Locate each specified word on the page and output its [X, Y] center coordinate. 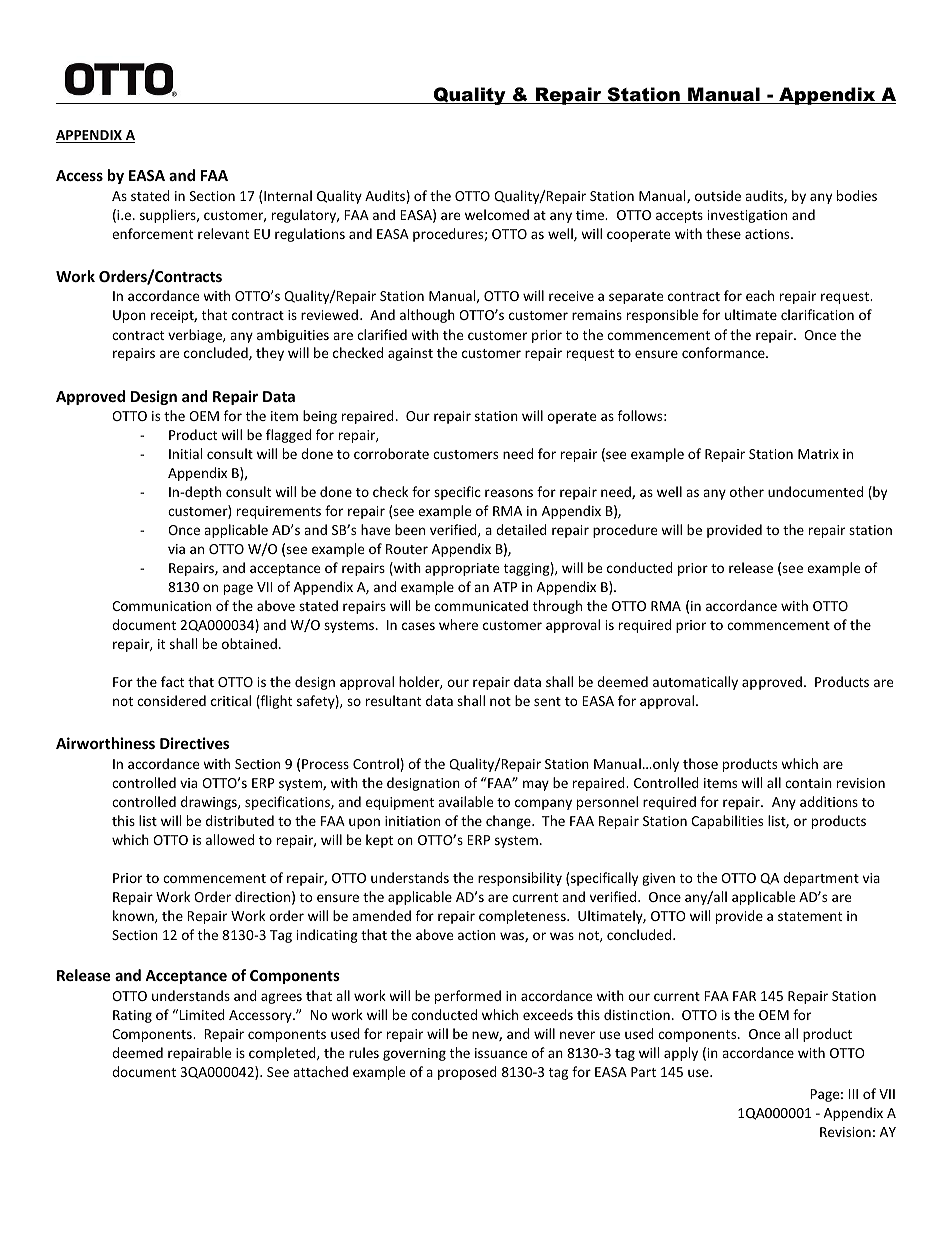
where [458, 624]
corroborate [391, 453]
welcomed [497, 214]
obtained [249, 643]
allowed [230, 839]
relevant [223, 233]
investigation [747, 216]
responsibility [520, 879]
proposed [467, 1073]
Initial [185, 453]
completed [283, 1054]
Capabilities [727, 822]
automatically [695, 683]
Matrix [818, 454]
